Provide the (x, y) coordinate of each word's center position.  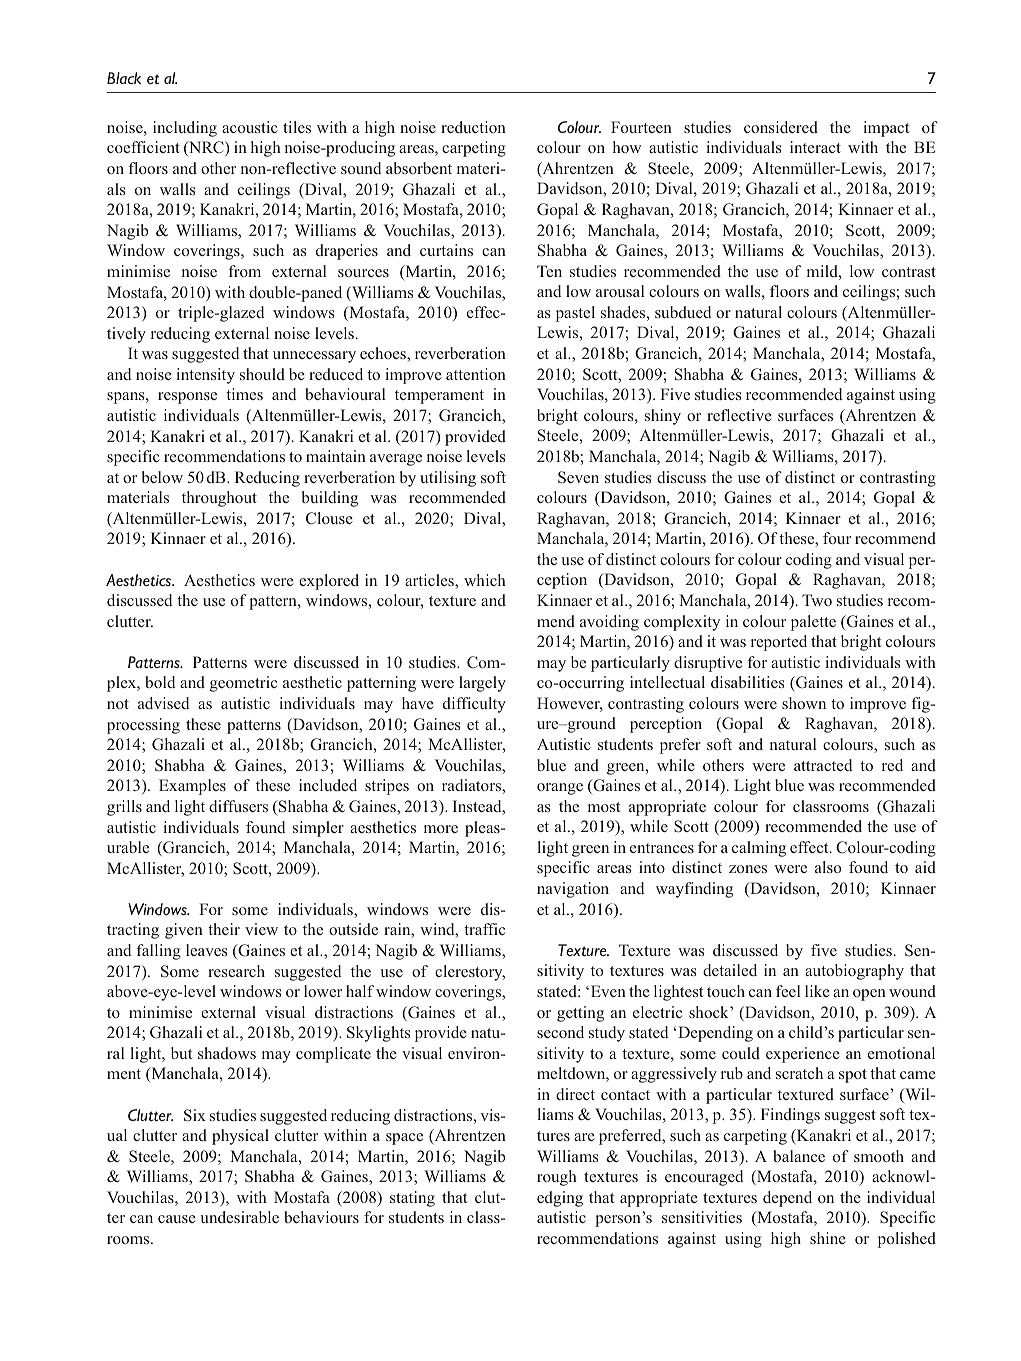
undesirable (239, 1217)
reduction (473, 127)
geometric (243, 684)
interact (815, 147)
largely (482, 684)
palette (813, 623)
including (185, 129)
